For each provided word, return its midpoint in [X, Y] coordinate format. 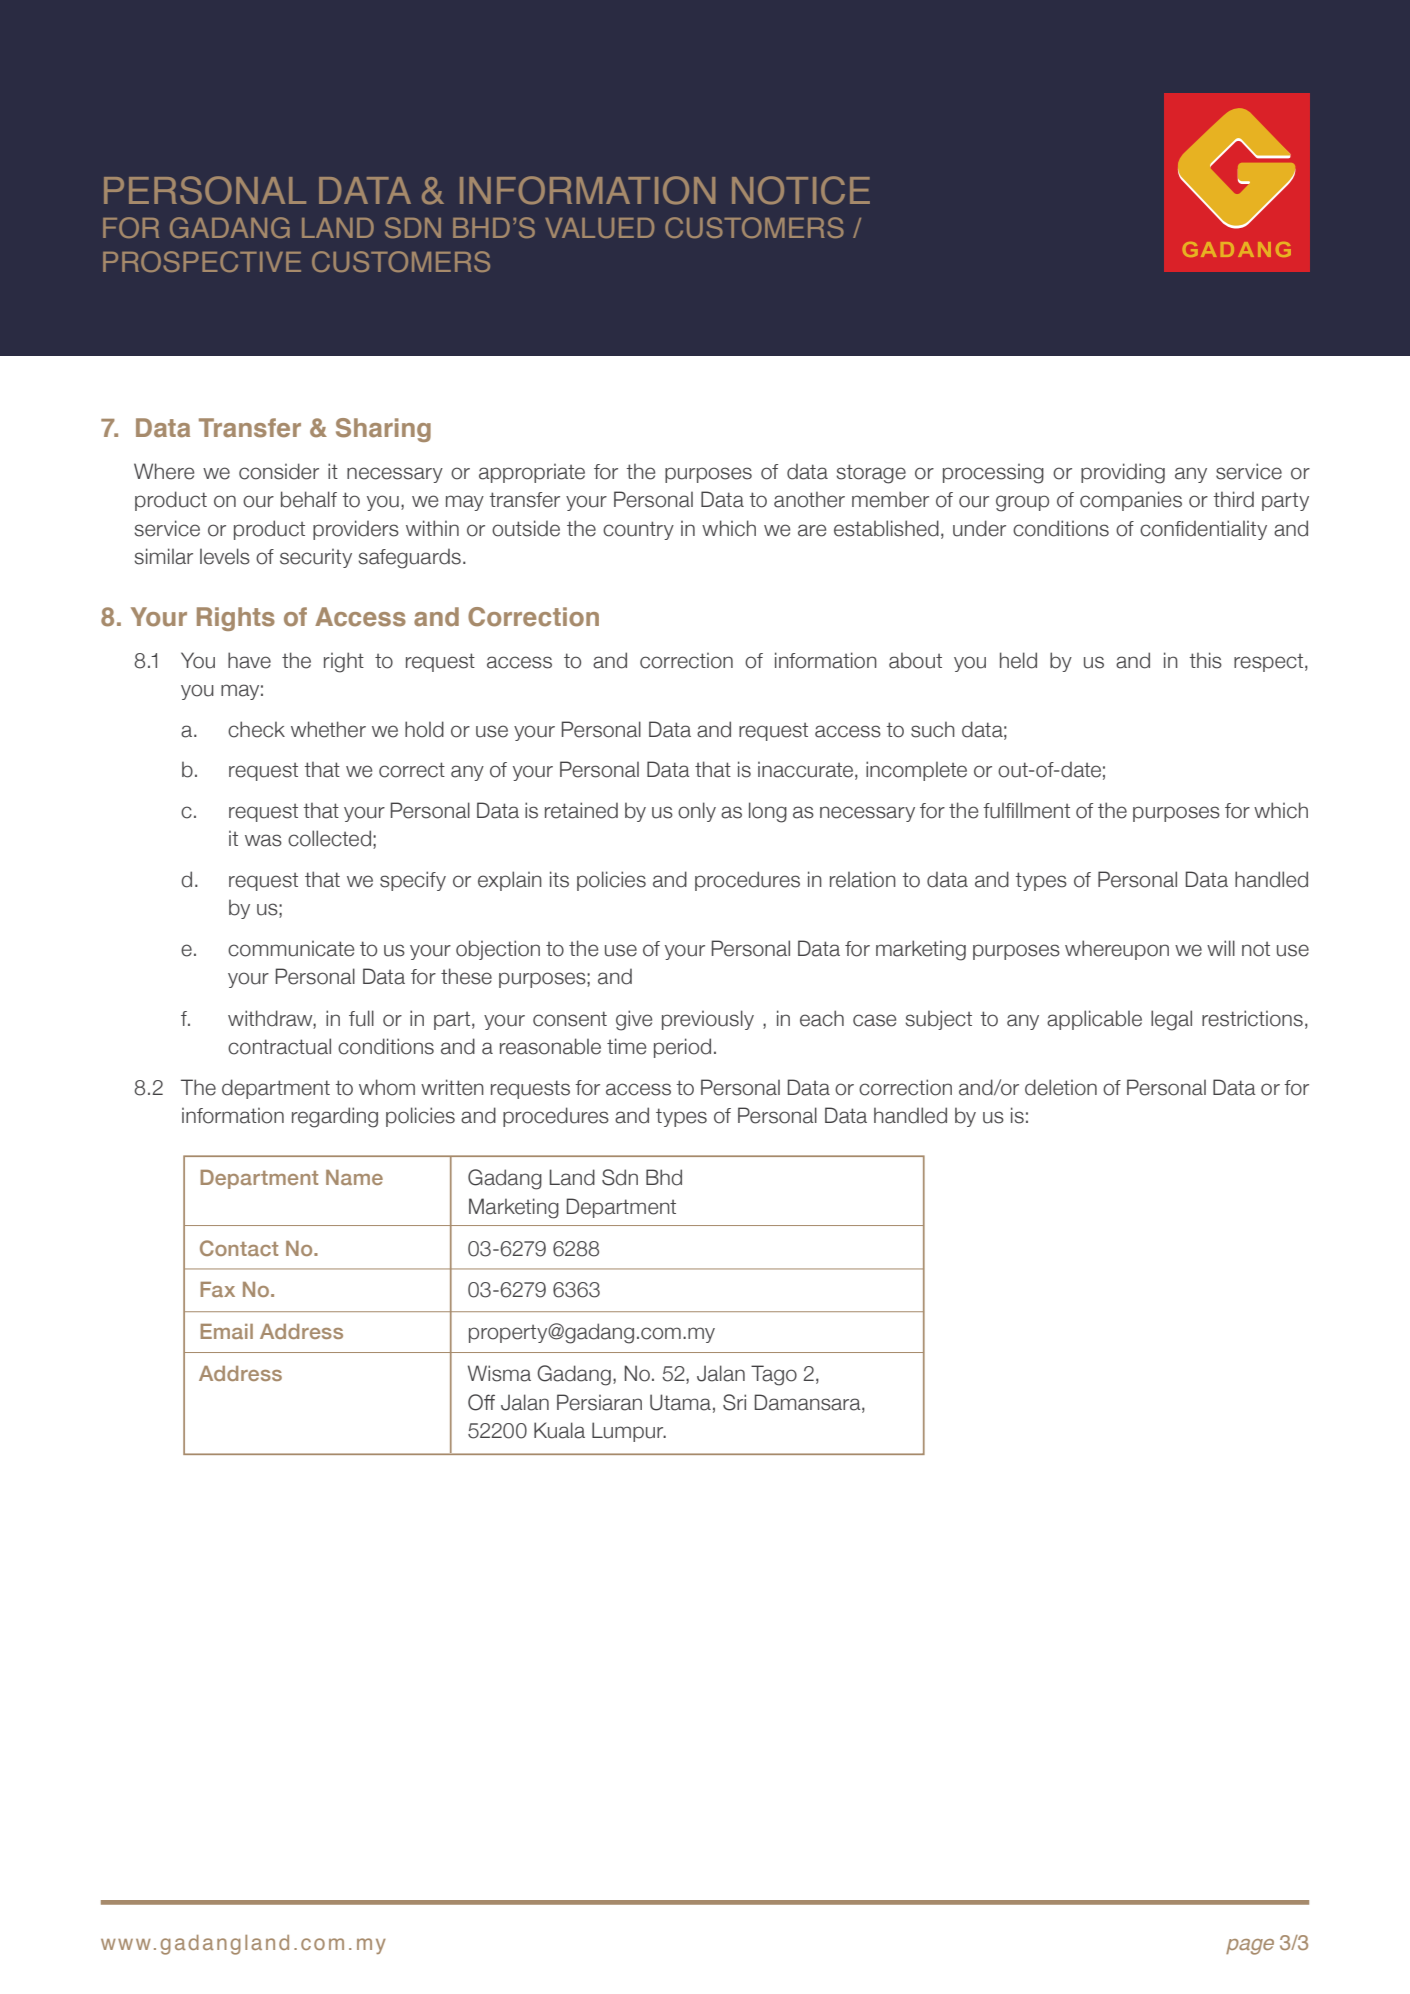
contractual [279, 1046]
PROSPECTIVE [202, 261]
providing [1123, 473]
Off [481, 1402]
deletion [1061, 1087]
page [1250, 1947]
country [638, 530]
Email [226, 1331]
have [249, 660]
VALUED [599, 228]
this [1205, 660]
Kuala [559, 1430]
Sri [734, 1402]
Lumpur [629, 1432]
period [682, 1048]
